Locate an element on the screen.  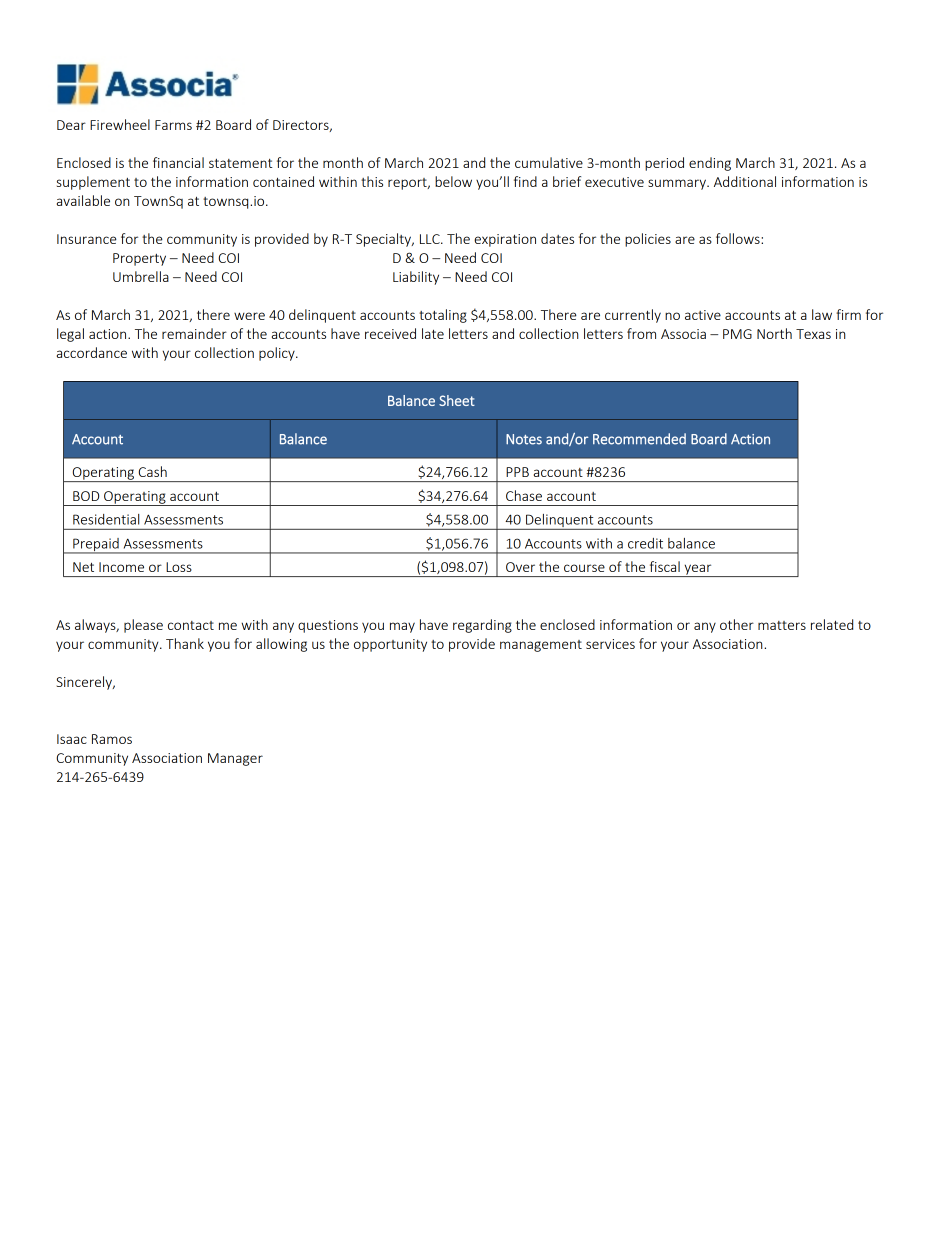
Manager is located at coordinates (235, 759).
